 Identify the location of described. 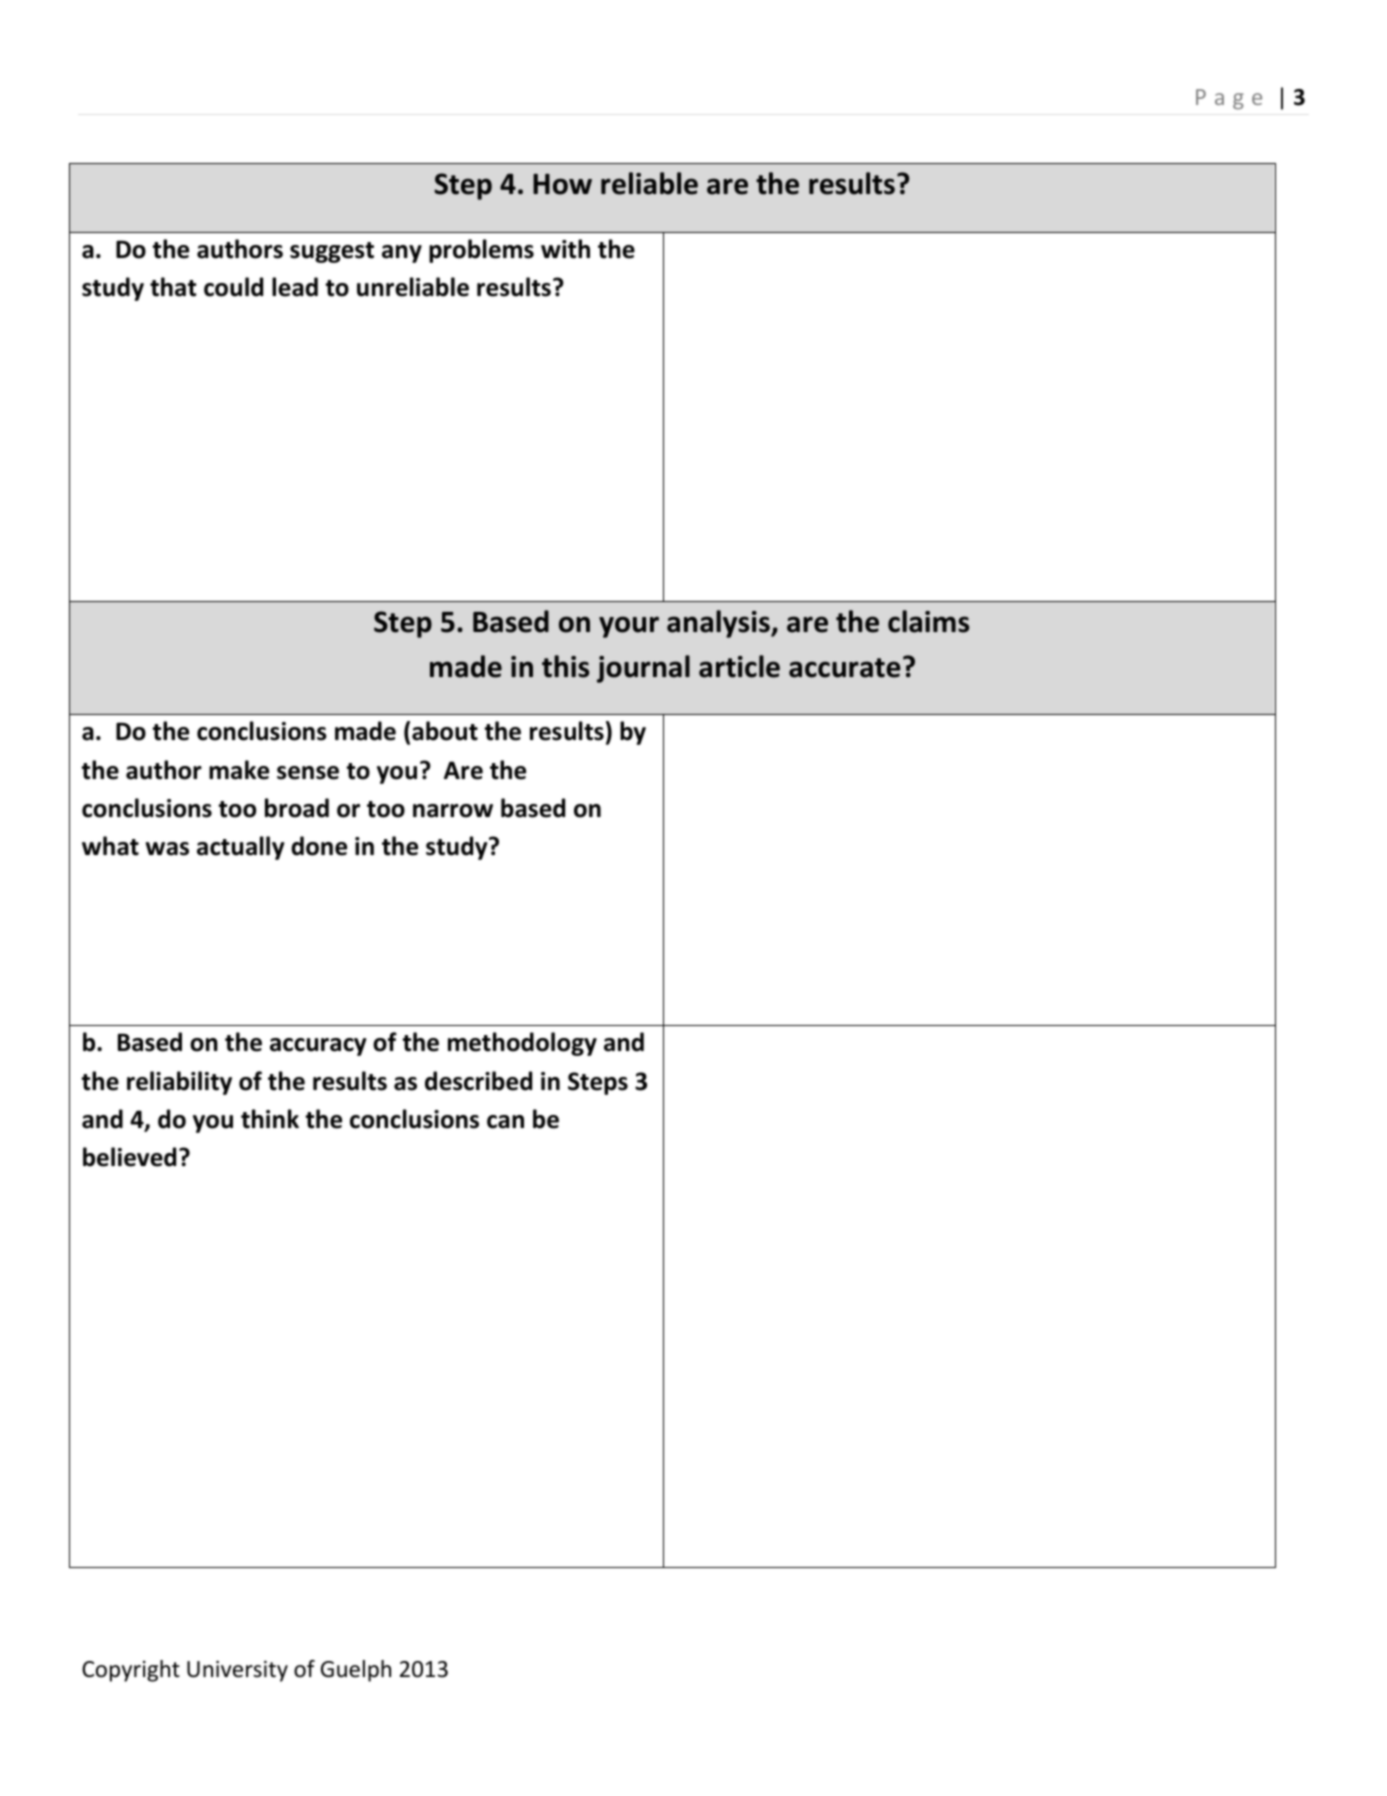
(478, 1081).
